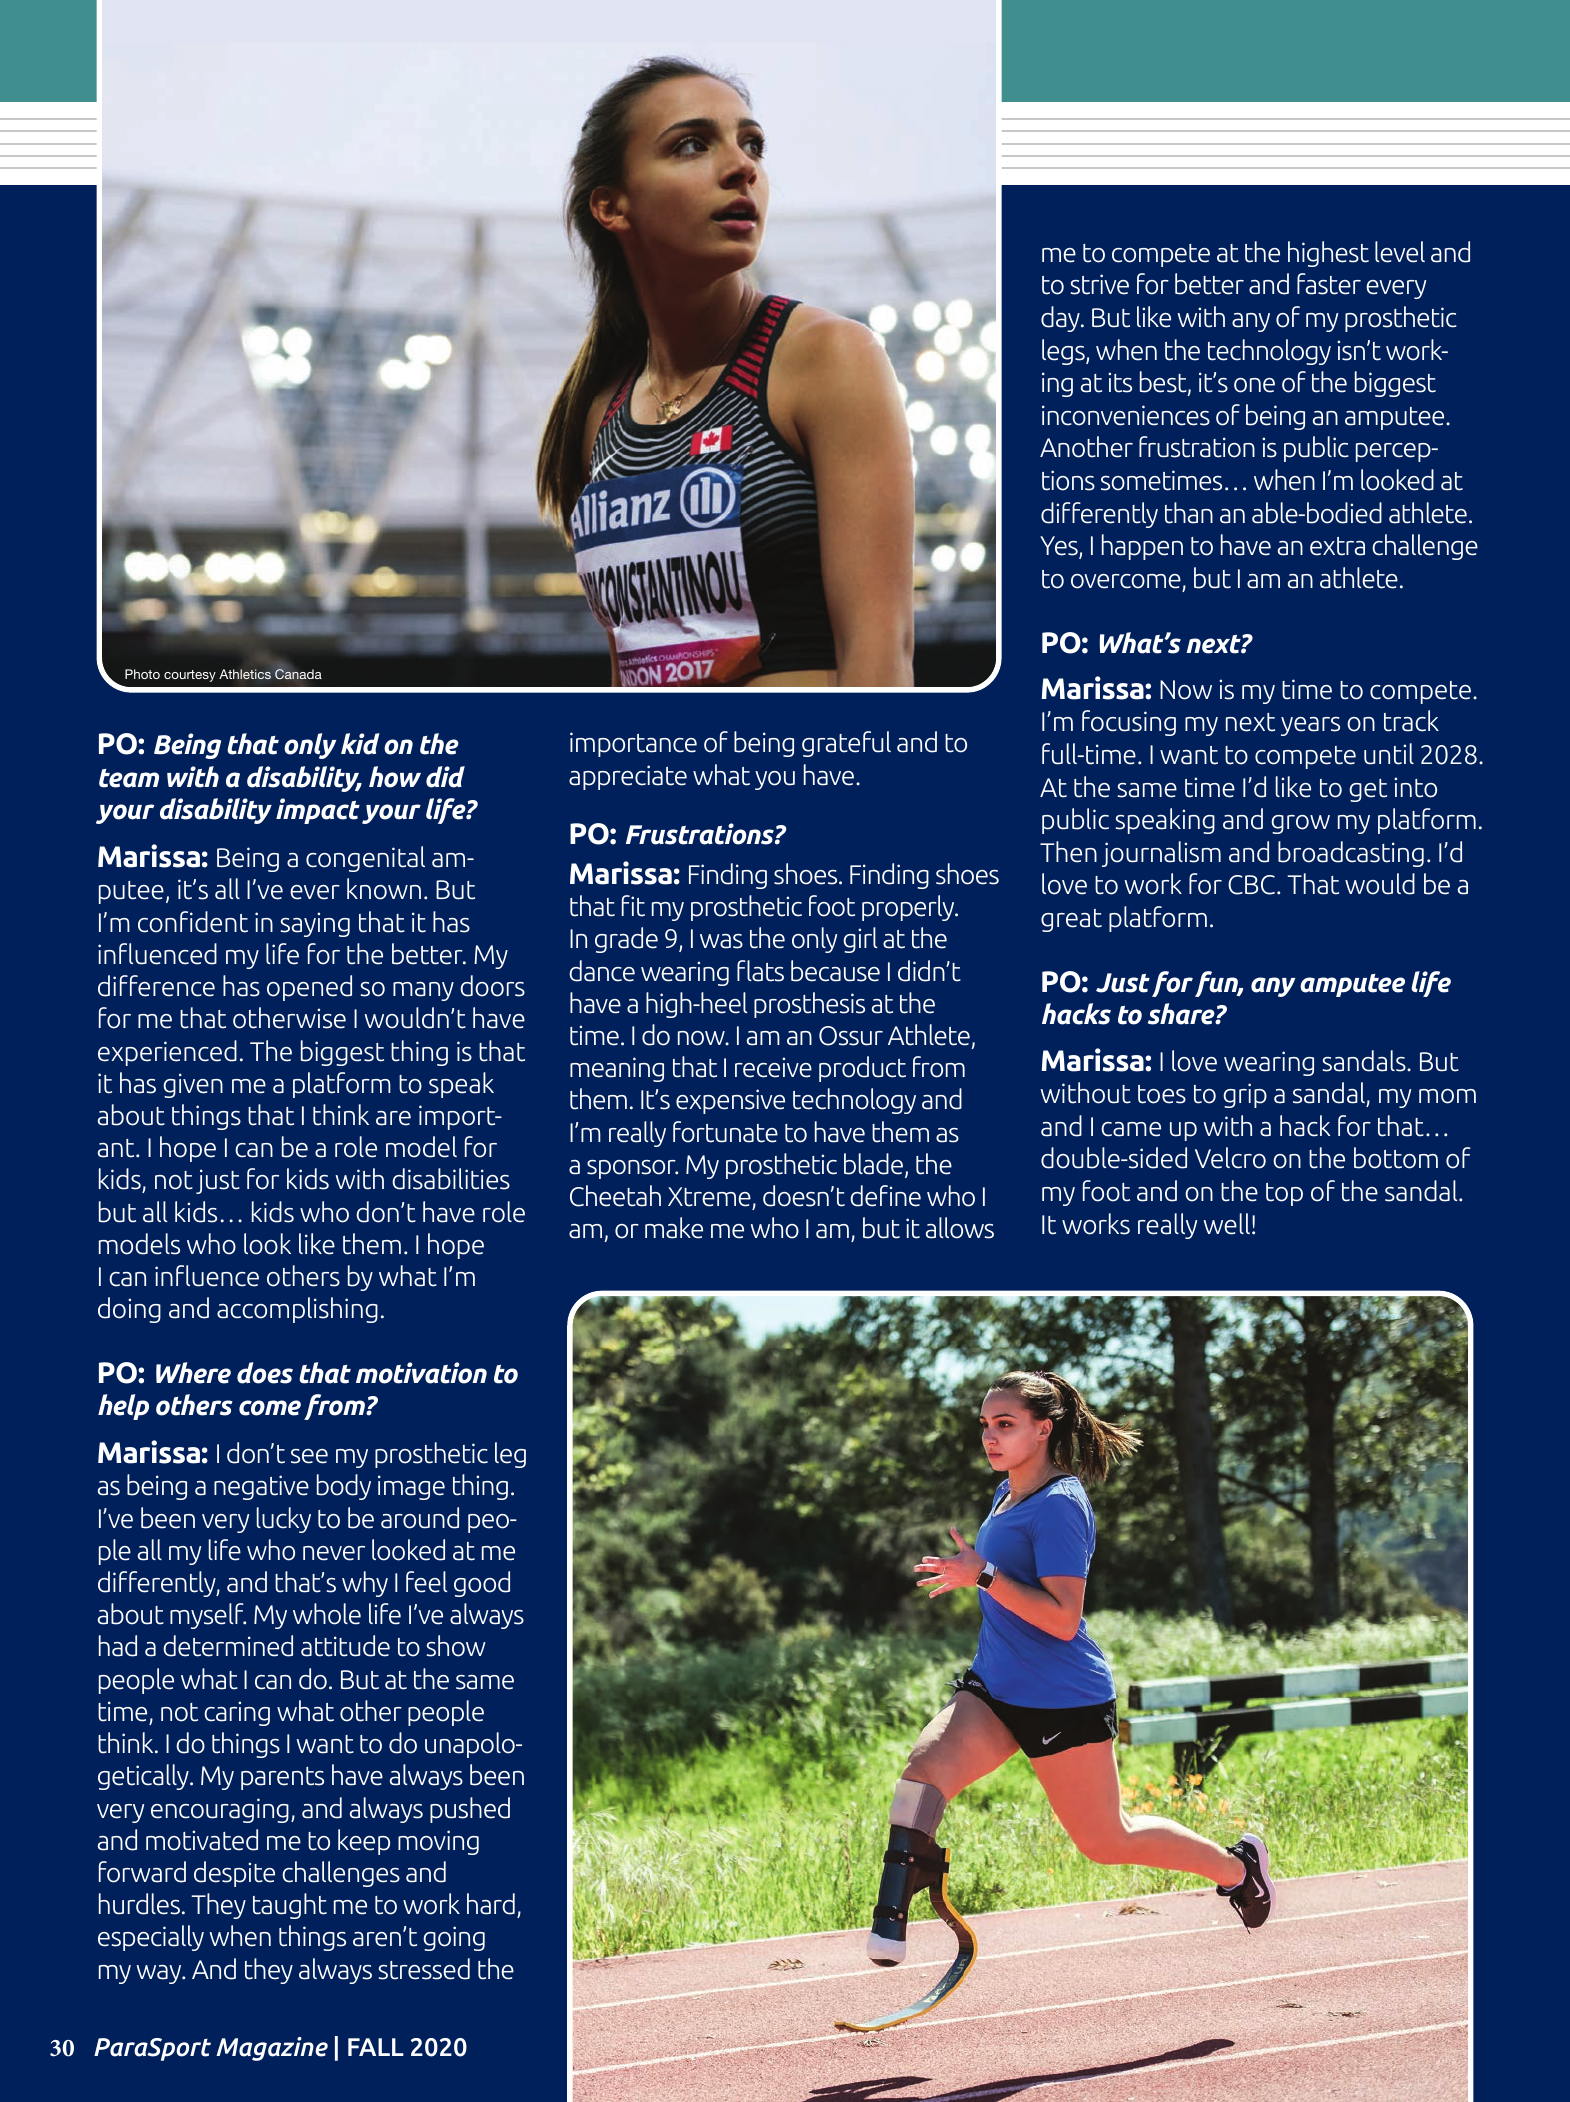 This image has width=1570, height=2102. What do you see at coordinates (1061, 319) in the image?
I see `day` at bounding box center [1061, 319].
